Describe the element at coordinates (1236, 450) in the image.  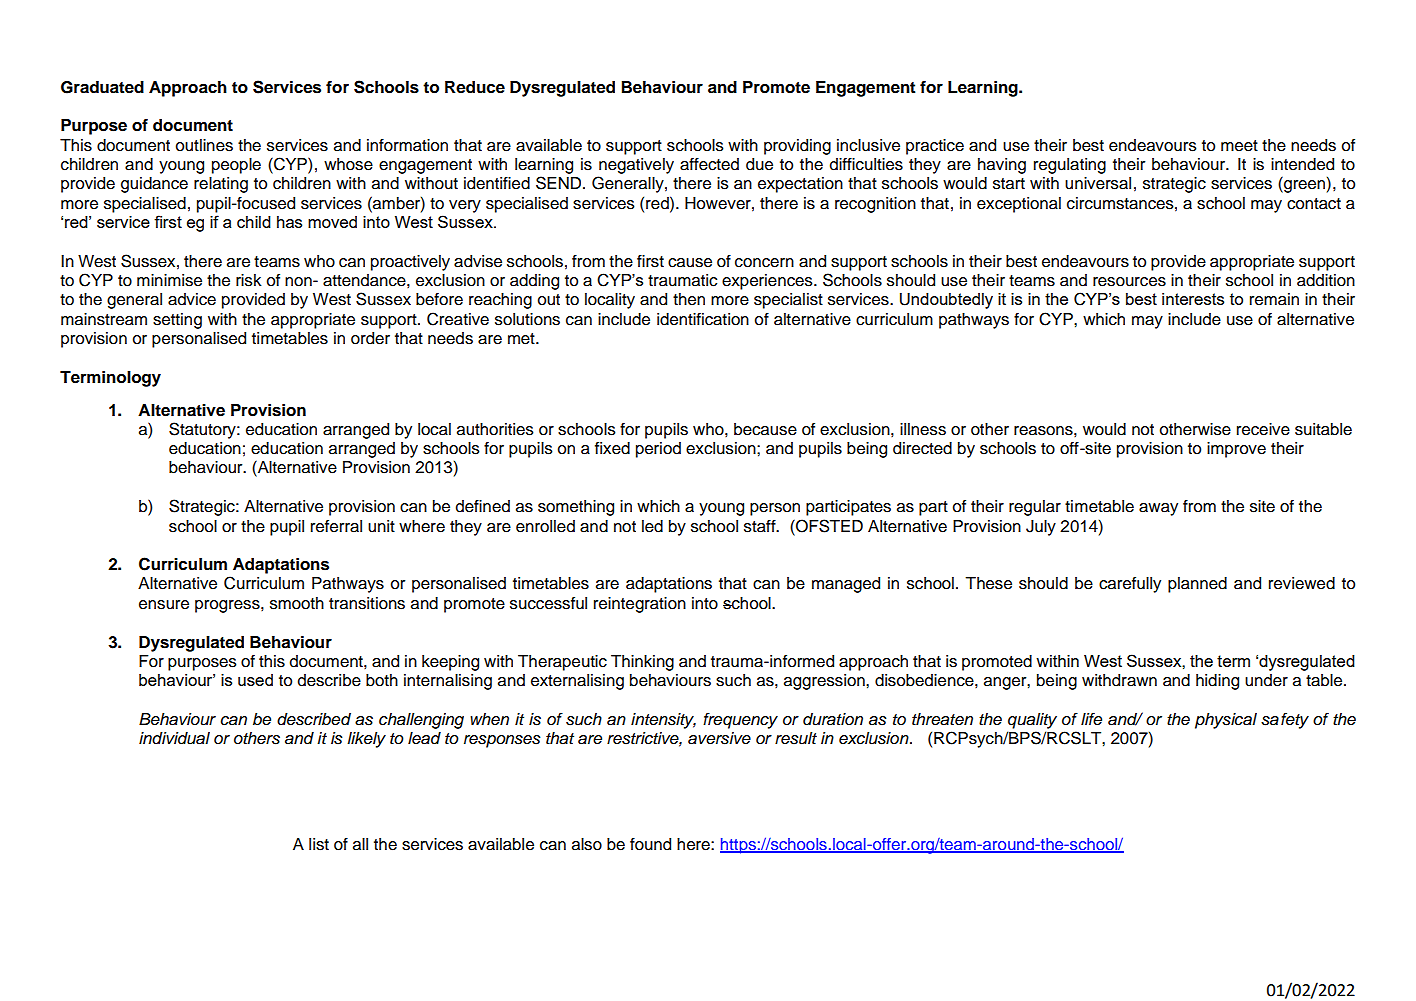
I see `improve` at that location.
